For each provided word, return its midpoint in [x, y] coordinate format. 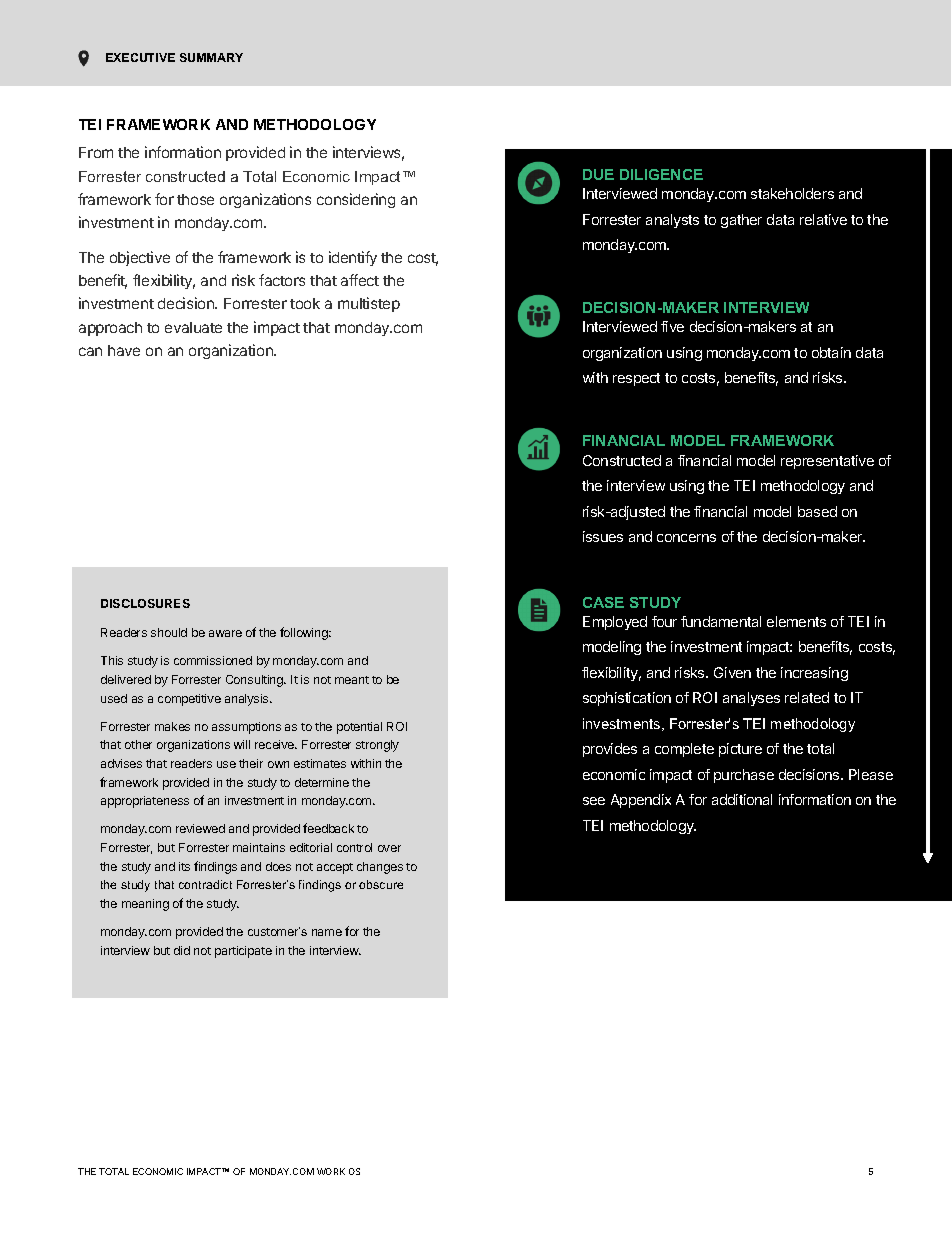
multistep [369, 304]
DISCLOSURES [145, 603]
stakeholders [792, 193]
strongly [377, 746]
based [817, 511]
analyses [751, 699]
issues [603, 536]
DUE [598, 174]
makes [172, 726]
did [182, 950]
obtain [831, 352]
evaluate [193, 327]
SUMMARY [211, 57]
